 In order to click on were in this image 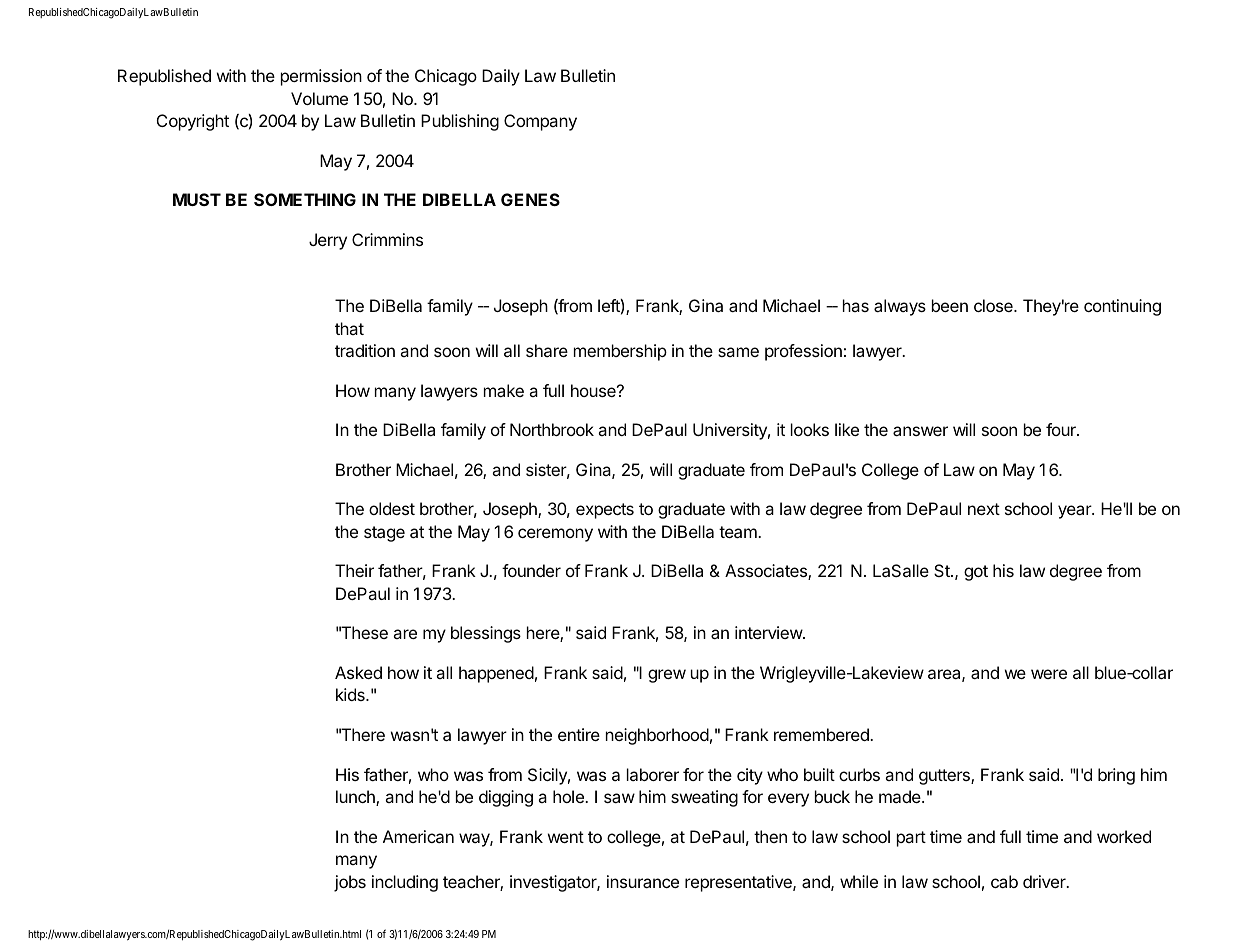, I will do `click(1049, 674)`.
